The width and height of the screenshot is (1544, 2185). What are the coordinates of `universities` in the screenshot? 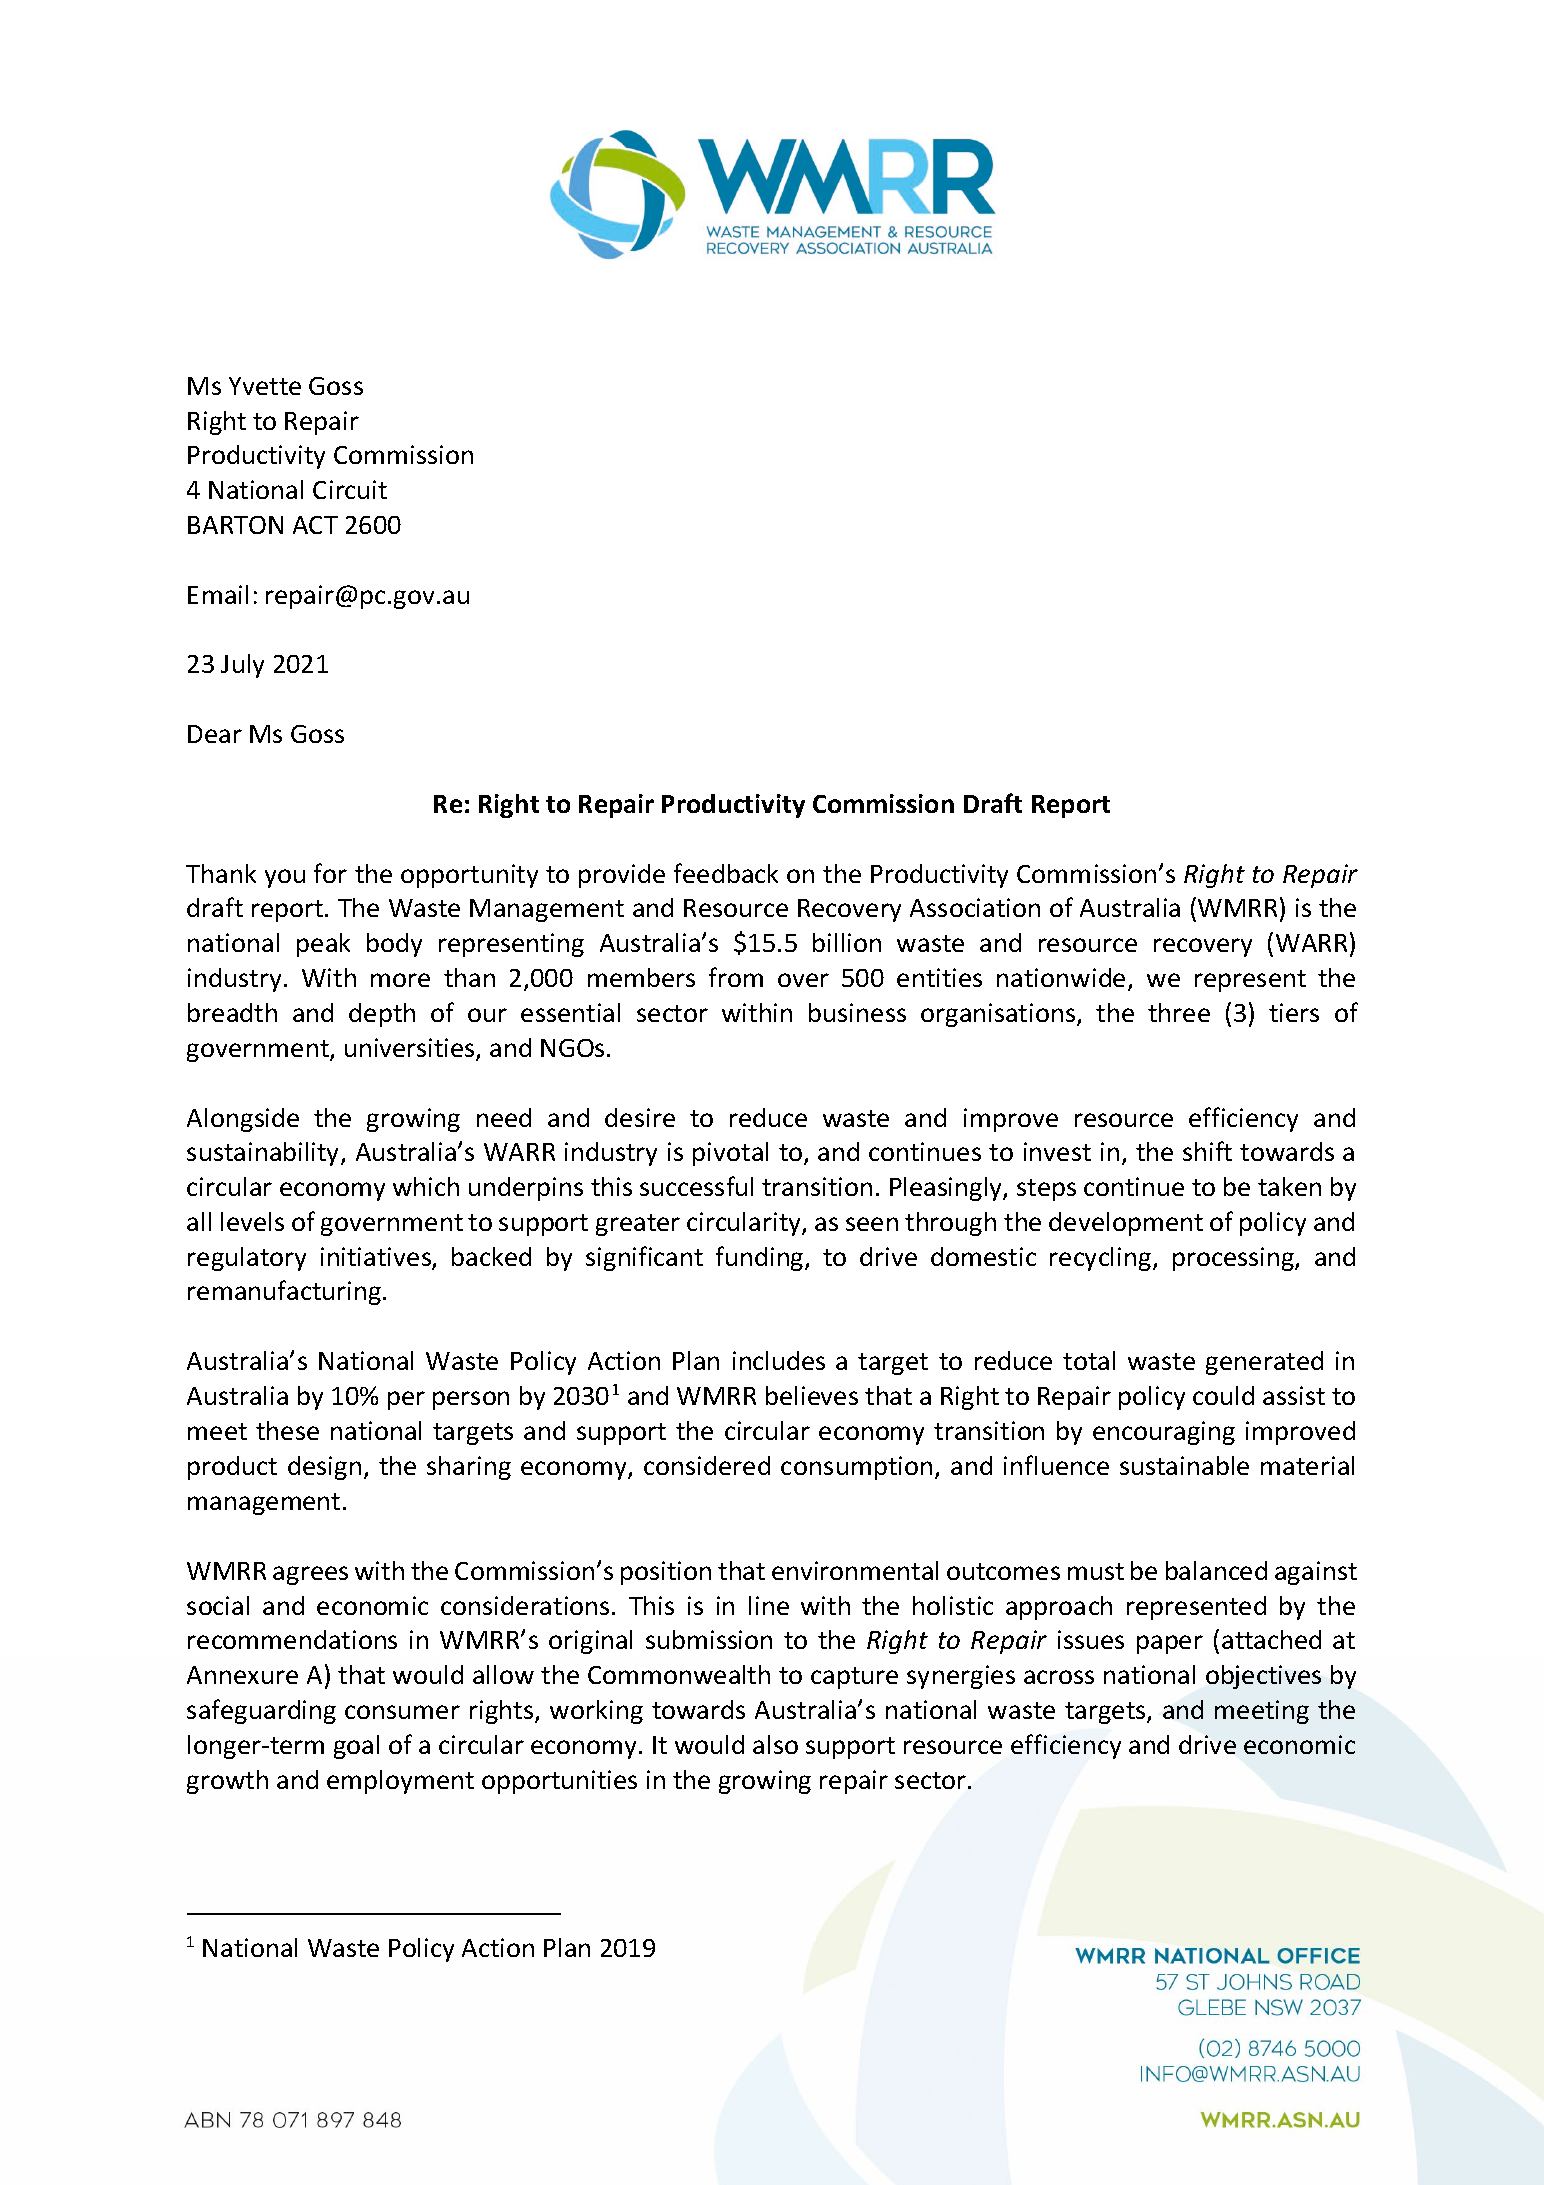 It's located at (411, 1049).
